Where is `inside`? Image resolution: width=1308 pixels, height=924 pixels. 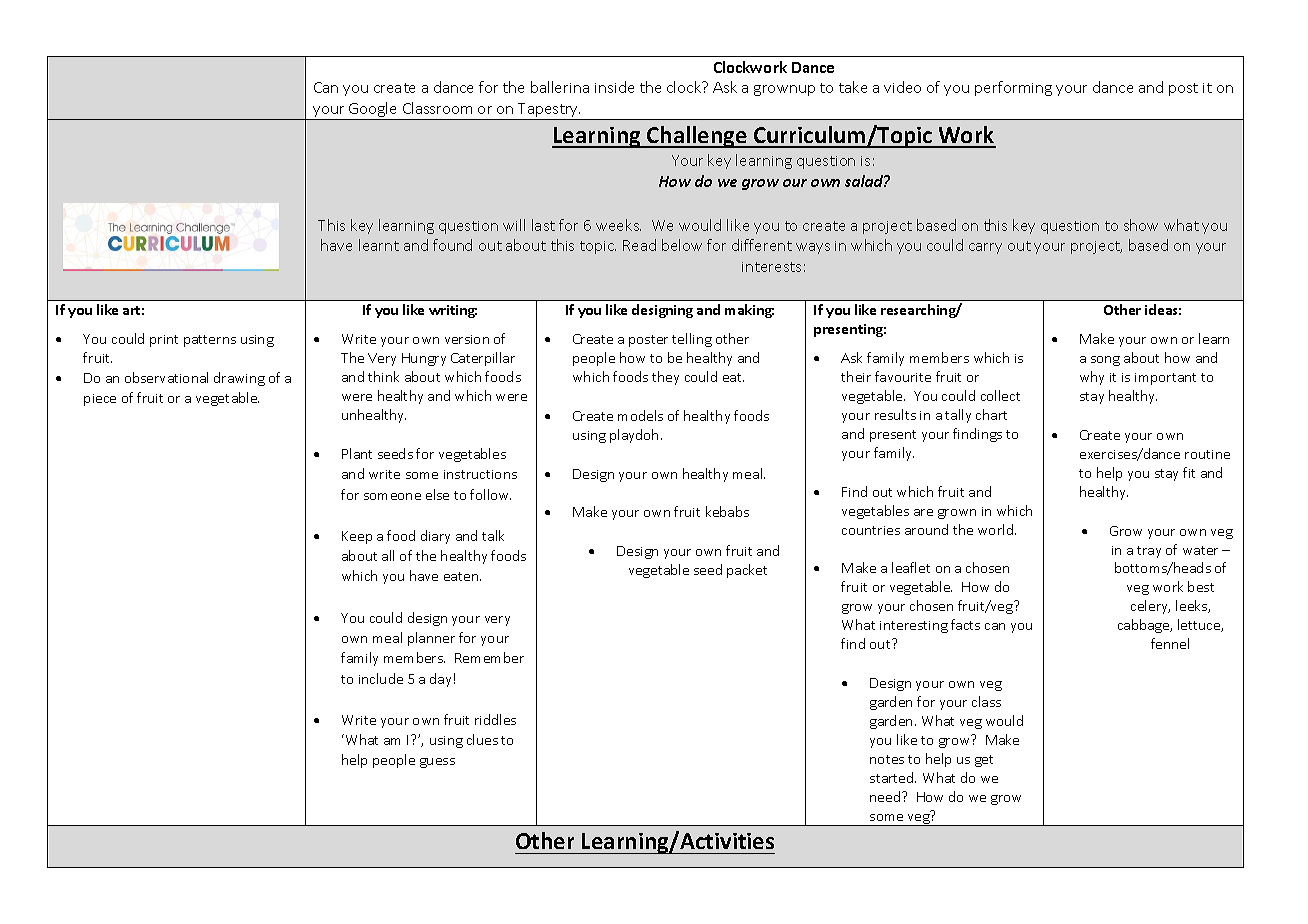 inside is located at coordinates (614, 87).
